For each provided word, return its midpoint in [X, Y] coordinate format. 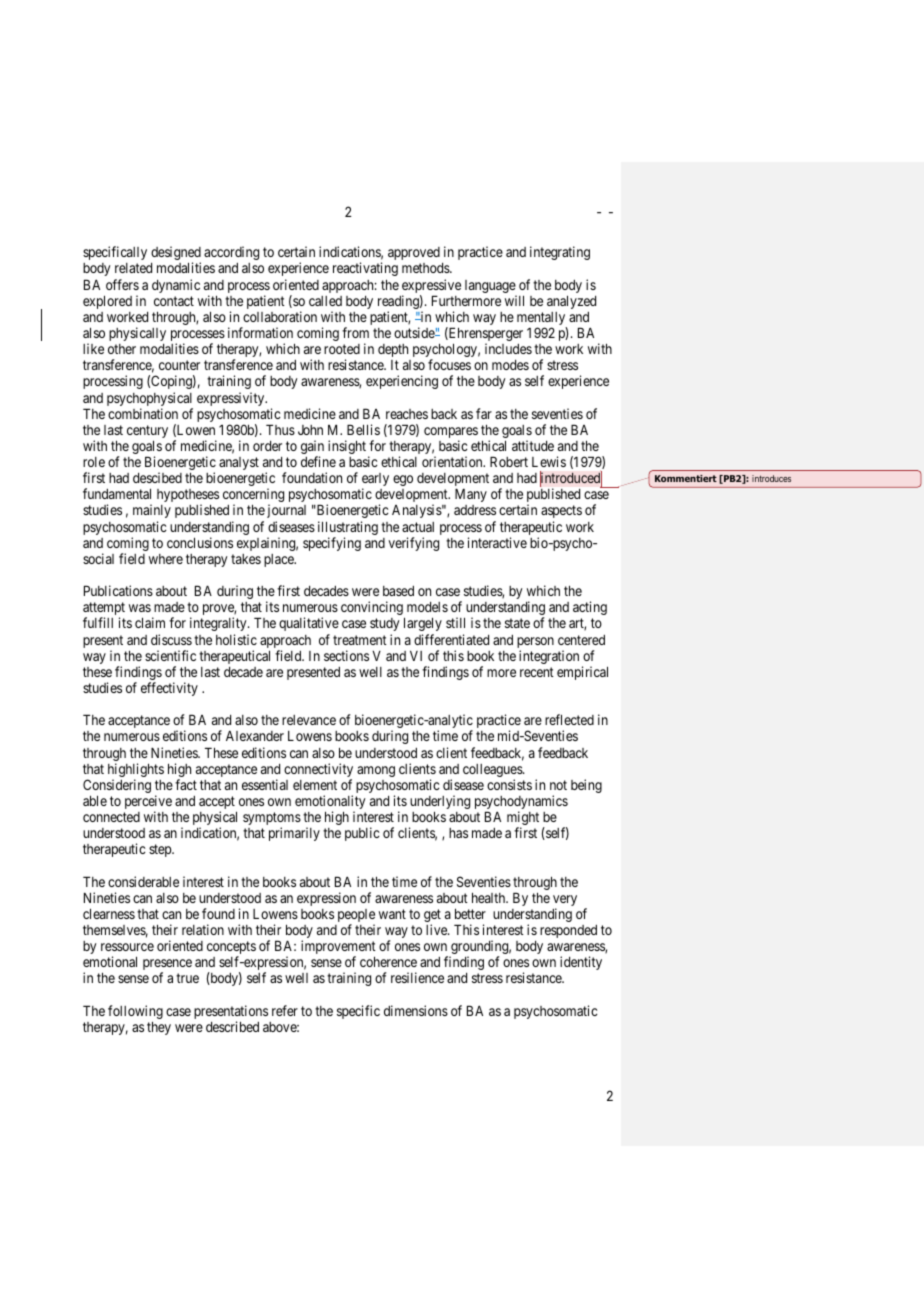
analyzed [571, 302]
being [586, 786]
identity [581, 963]
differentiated [451, 639]
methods [426, 268]
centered [581, 640]
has [458, 833]
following [135, 1013]
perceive [148, 803]
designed [176, 254]
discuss [171, 639]
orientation [453, 461]
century [147, 433]
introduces [771, 478]
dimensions [416, 1010]
